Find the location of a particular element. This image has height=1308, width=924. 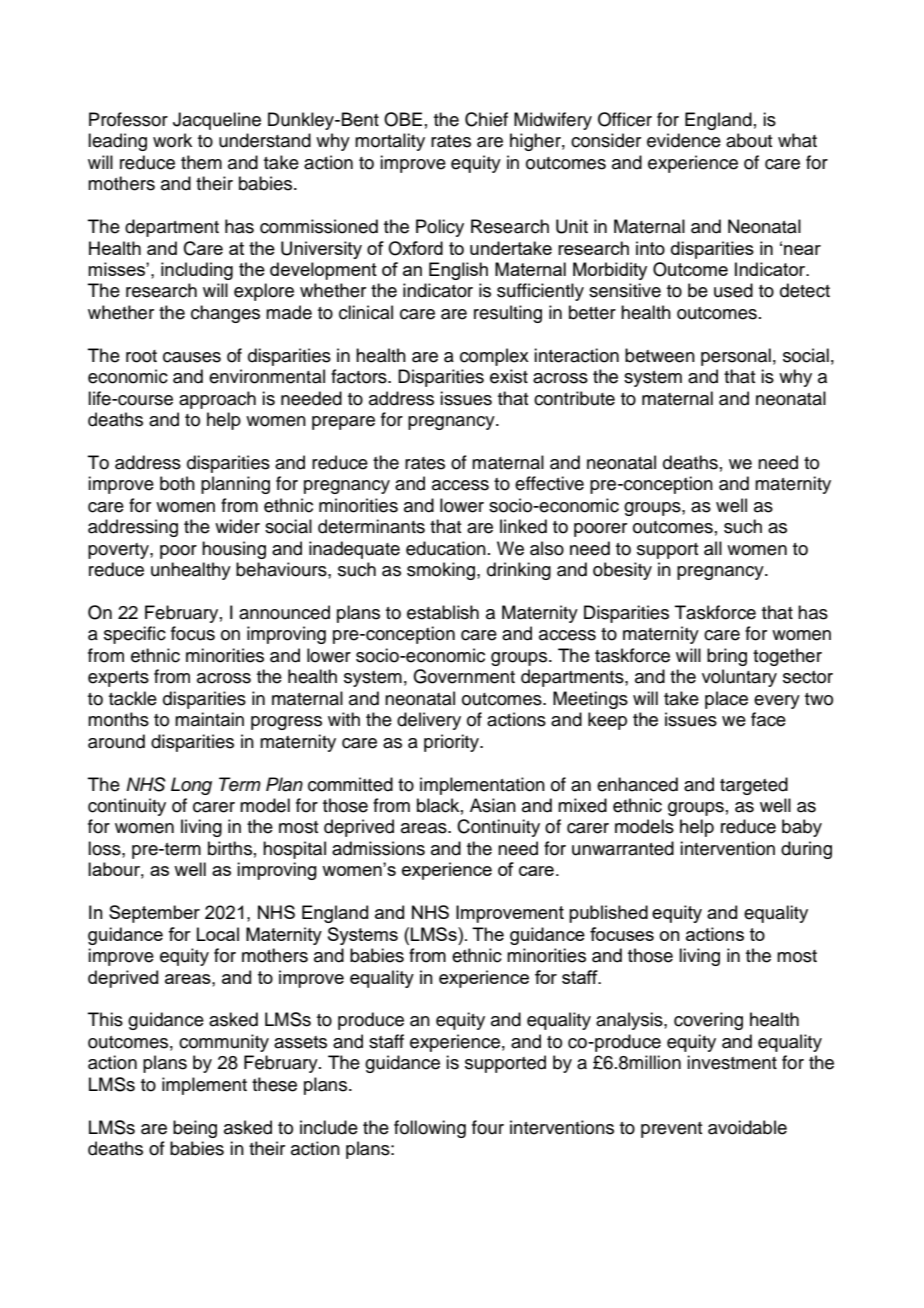

September is located at coordinates (154, 914).
